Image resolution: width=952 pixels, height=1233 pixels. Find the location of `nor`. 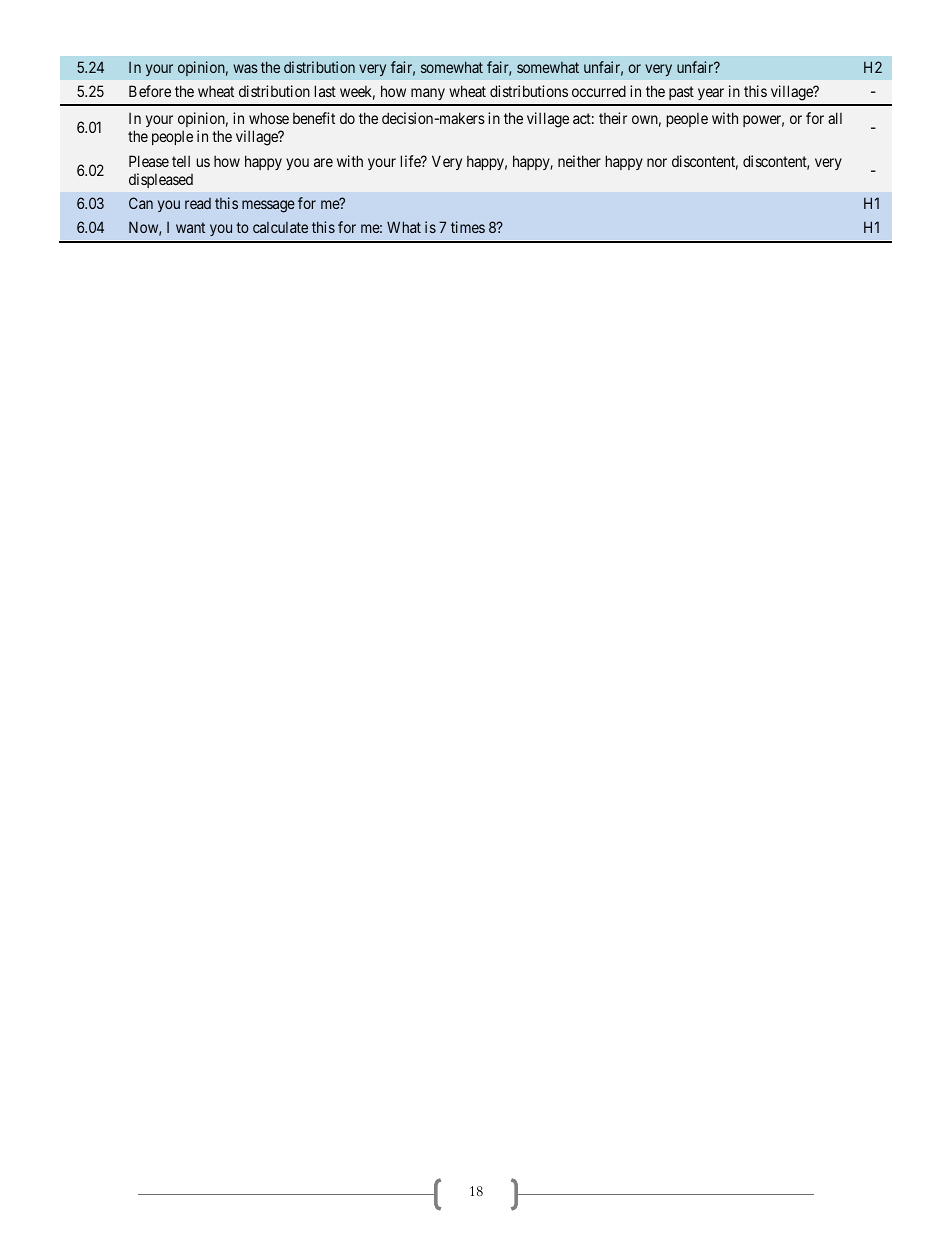

nor is located at coordinates (657, 162).
